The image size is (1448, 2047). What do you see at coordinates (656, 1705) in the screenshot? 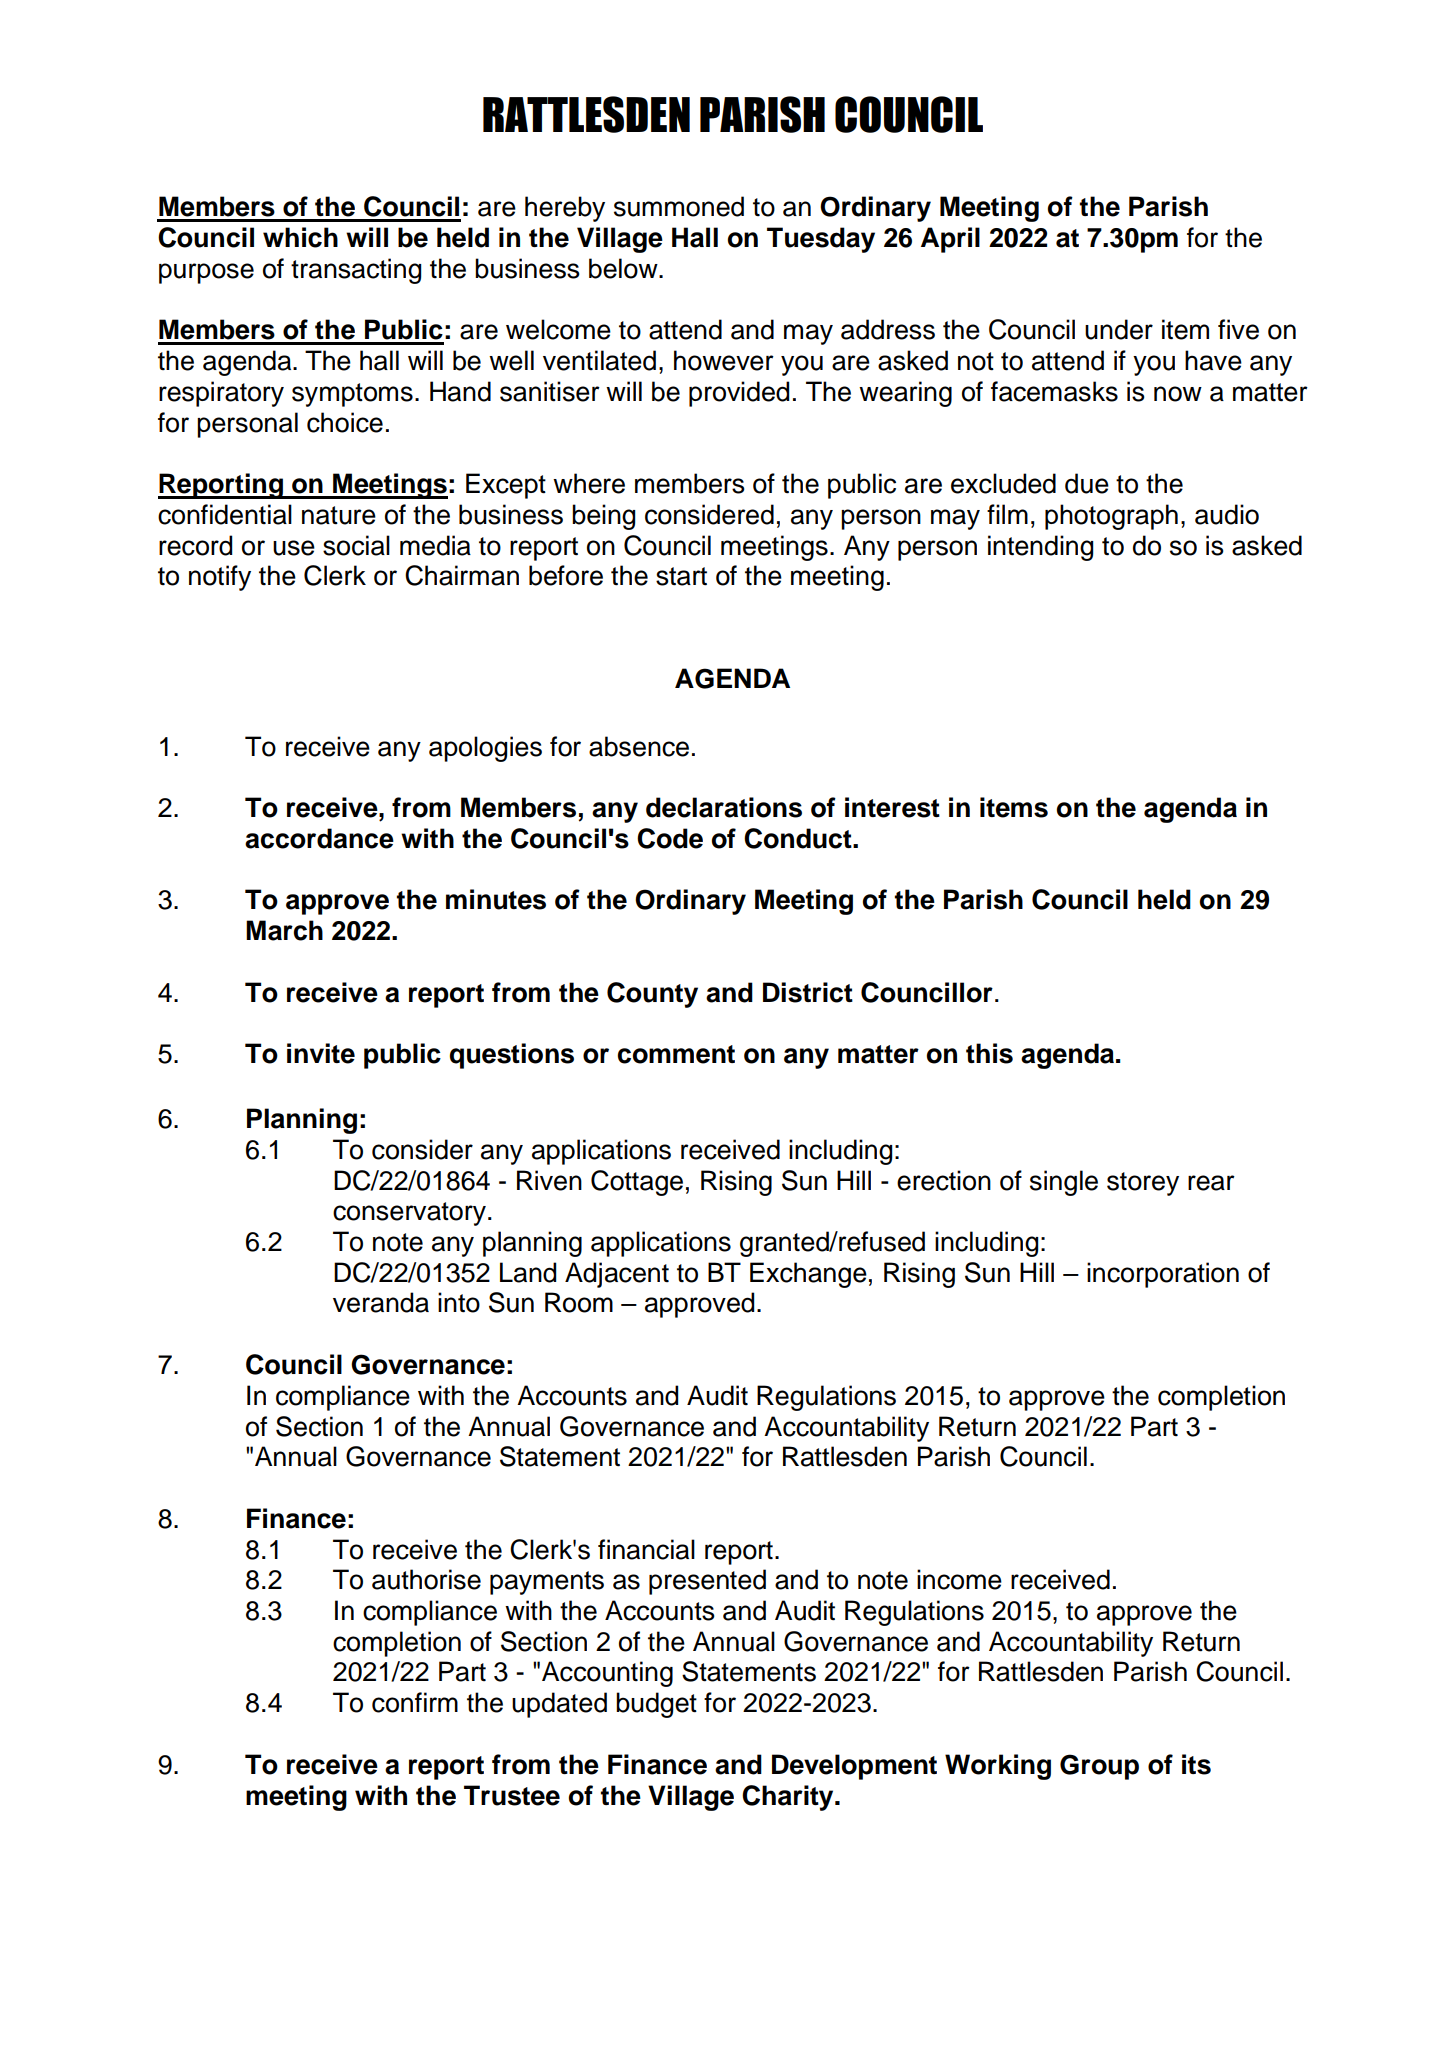
I see `budget` at bounding box center [656, 1705].
